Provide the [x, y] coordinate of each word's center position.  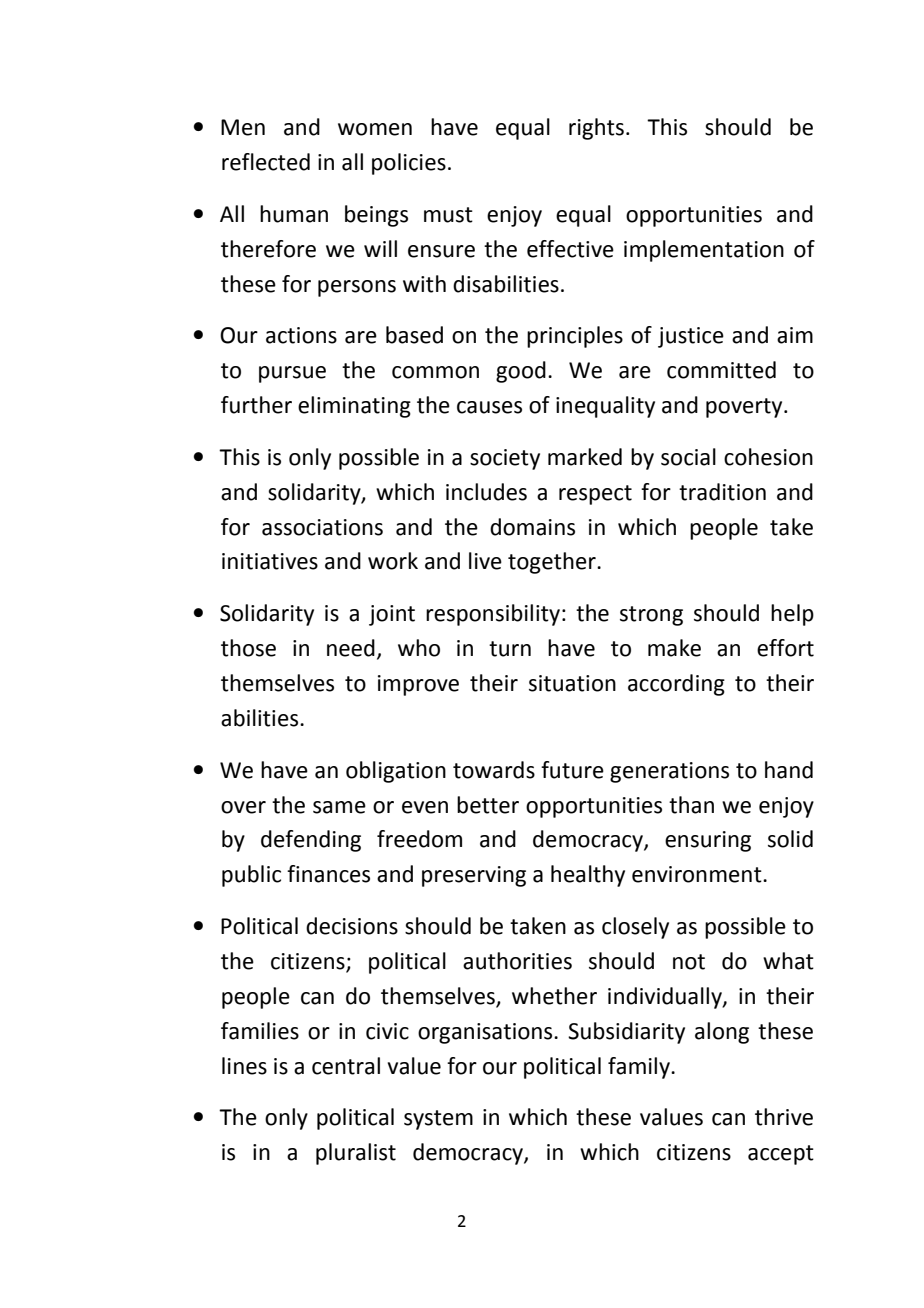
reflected [266, 162]
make [674, 648]
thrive [784, 1117]
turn [510, 649]
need [351, 648]
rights [596, 129]
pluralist [356, 1154]
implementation [704, 251]
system [438, 1120]
